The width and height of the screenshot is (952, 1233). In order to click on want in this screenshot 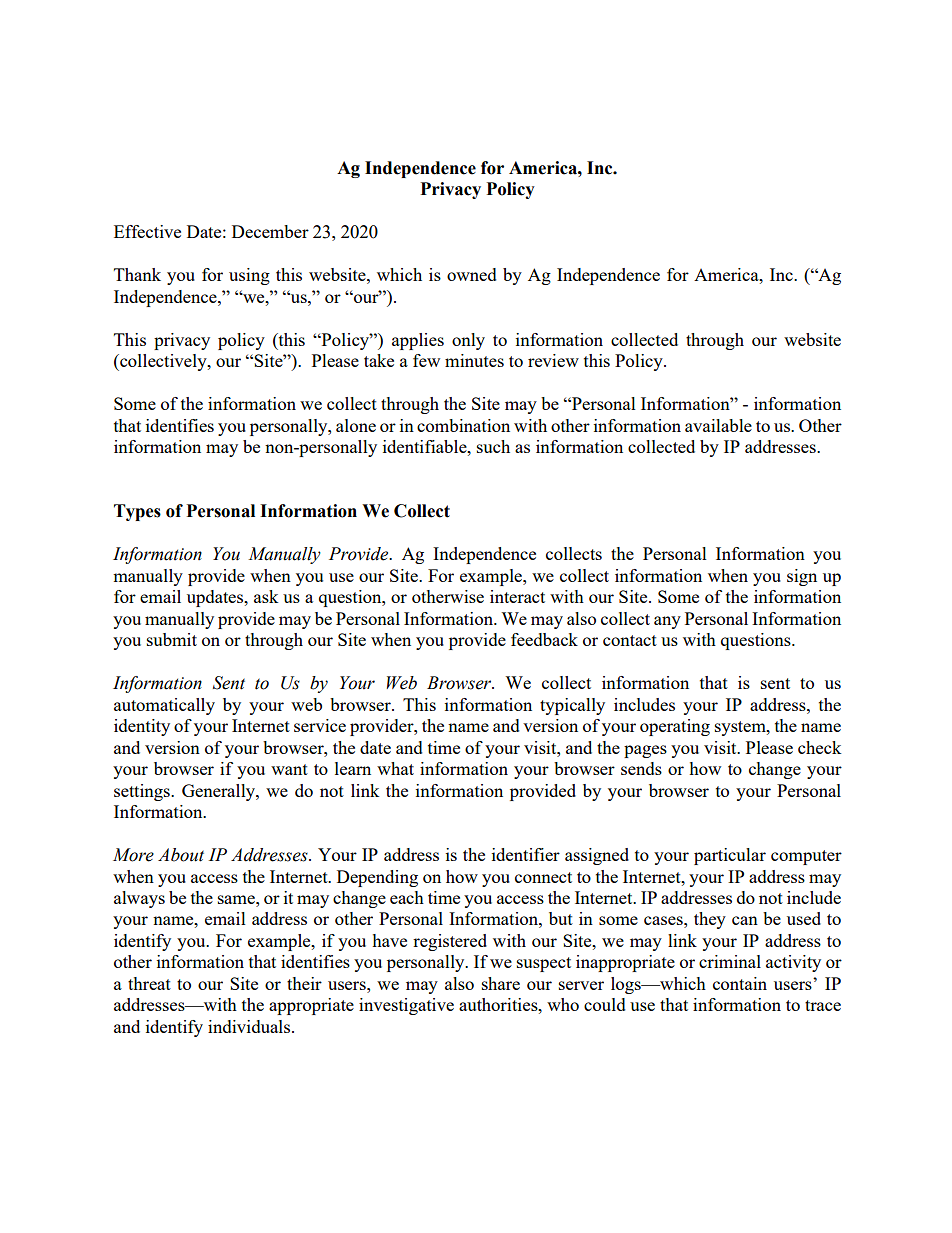, I will do `click(289, 769)`.
